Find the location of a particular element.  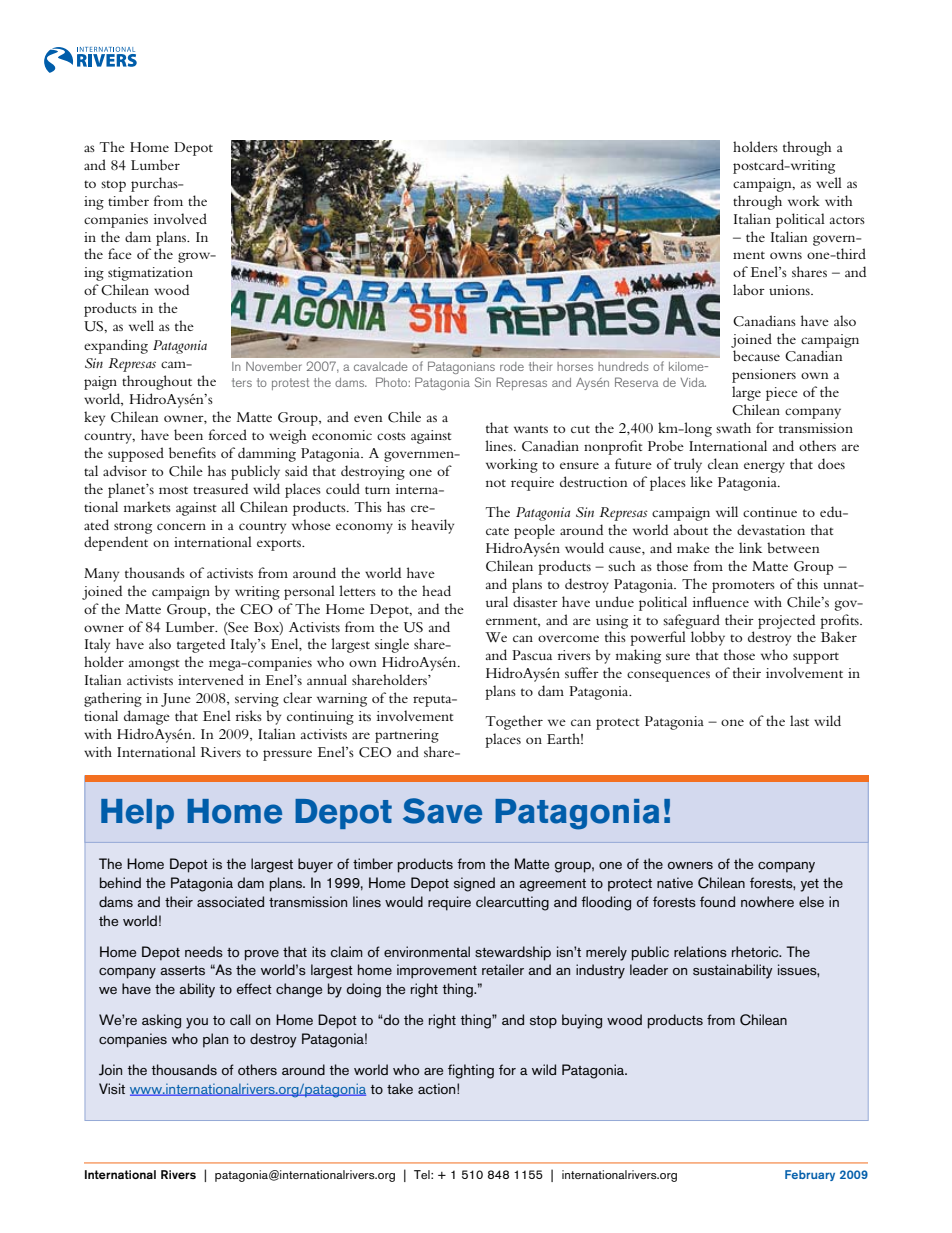

projected is located at coordinates (786, 621).
